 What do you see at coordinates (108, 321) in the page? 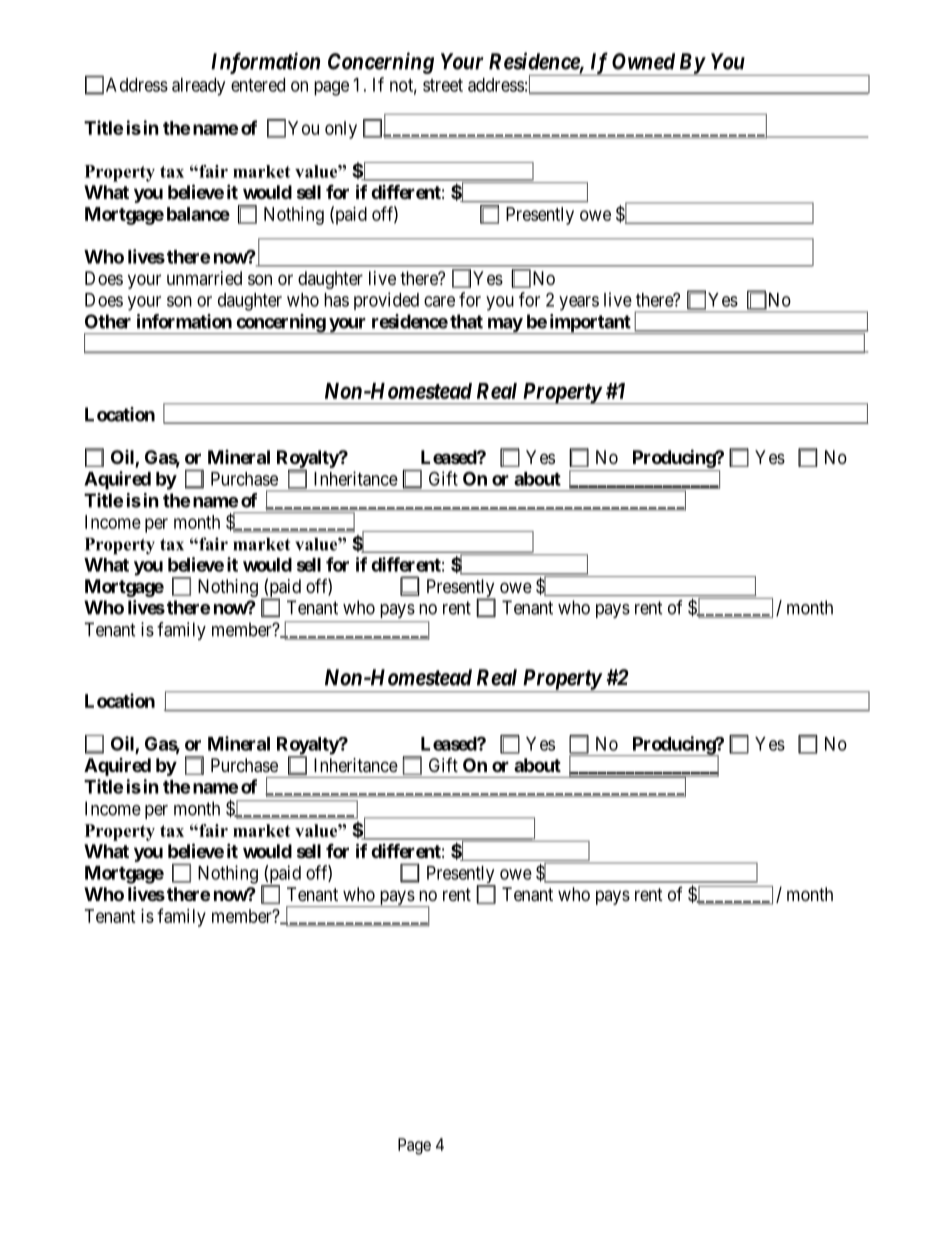
I see `Other` at bounding box center [108, 321].
